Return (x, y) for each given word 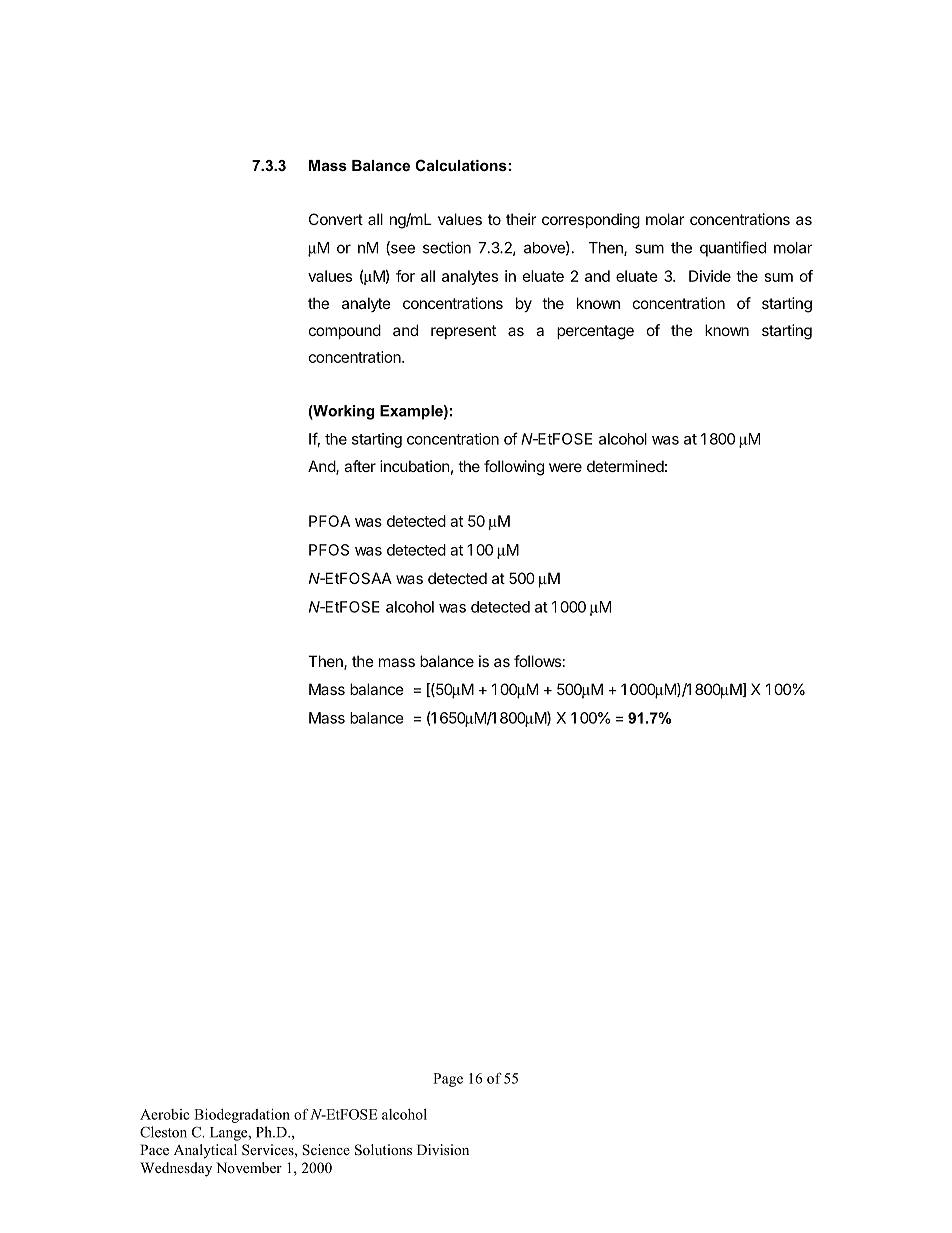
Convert (336, 219)
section (447, 247)
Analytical (205, 1151)
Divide (710, 276)
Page (448, 1080)
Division (443, 1149)
